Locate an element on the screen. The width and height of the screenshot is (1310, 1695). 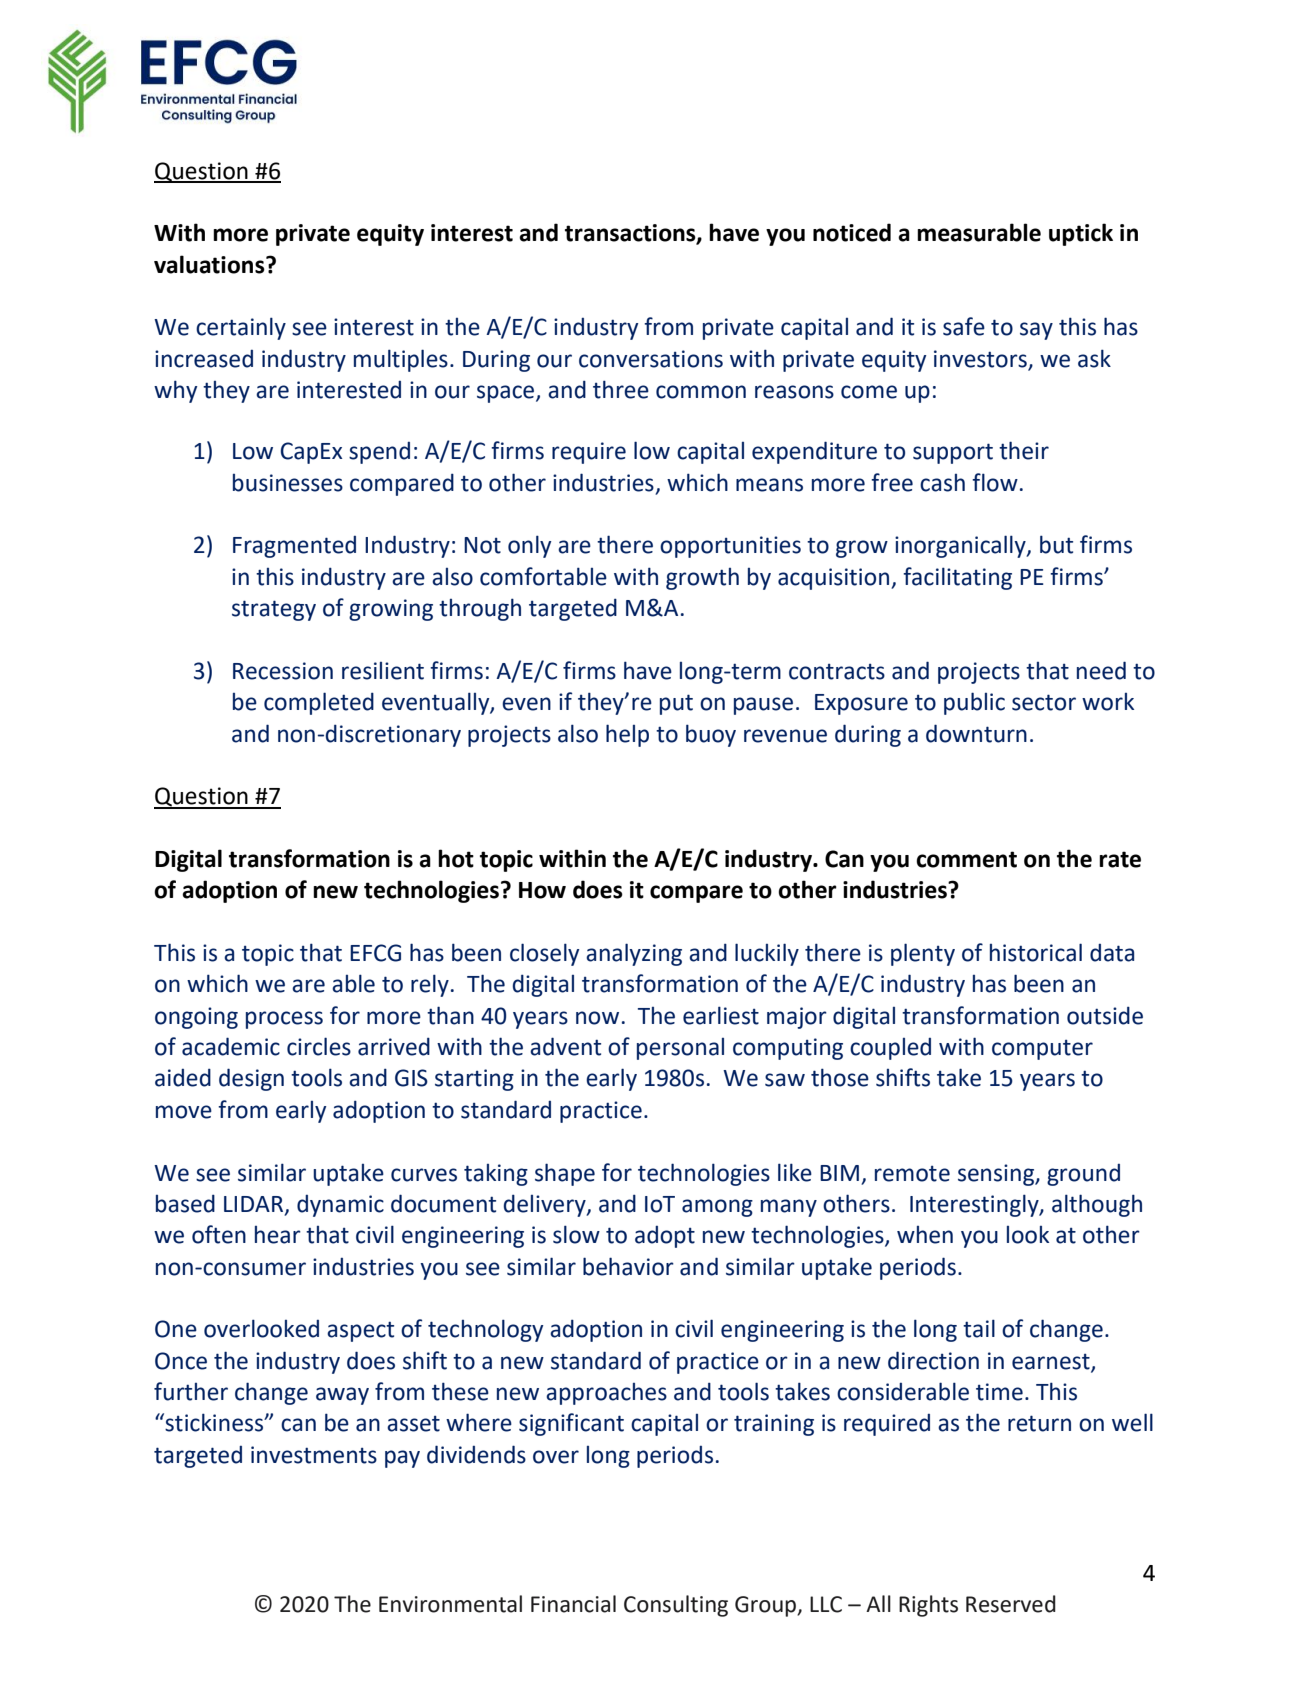
facilitating is located at coordinates (957, 578).
